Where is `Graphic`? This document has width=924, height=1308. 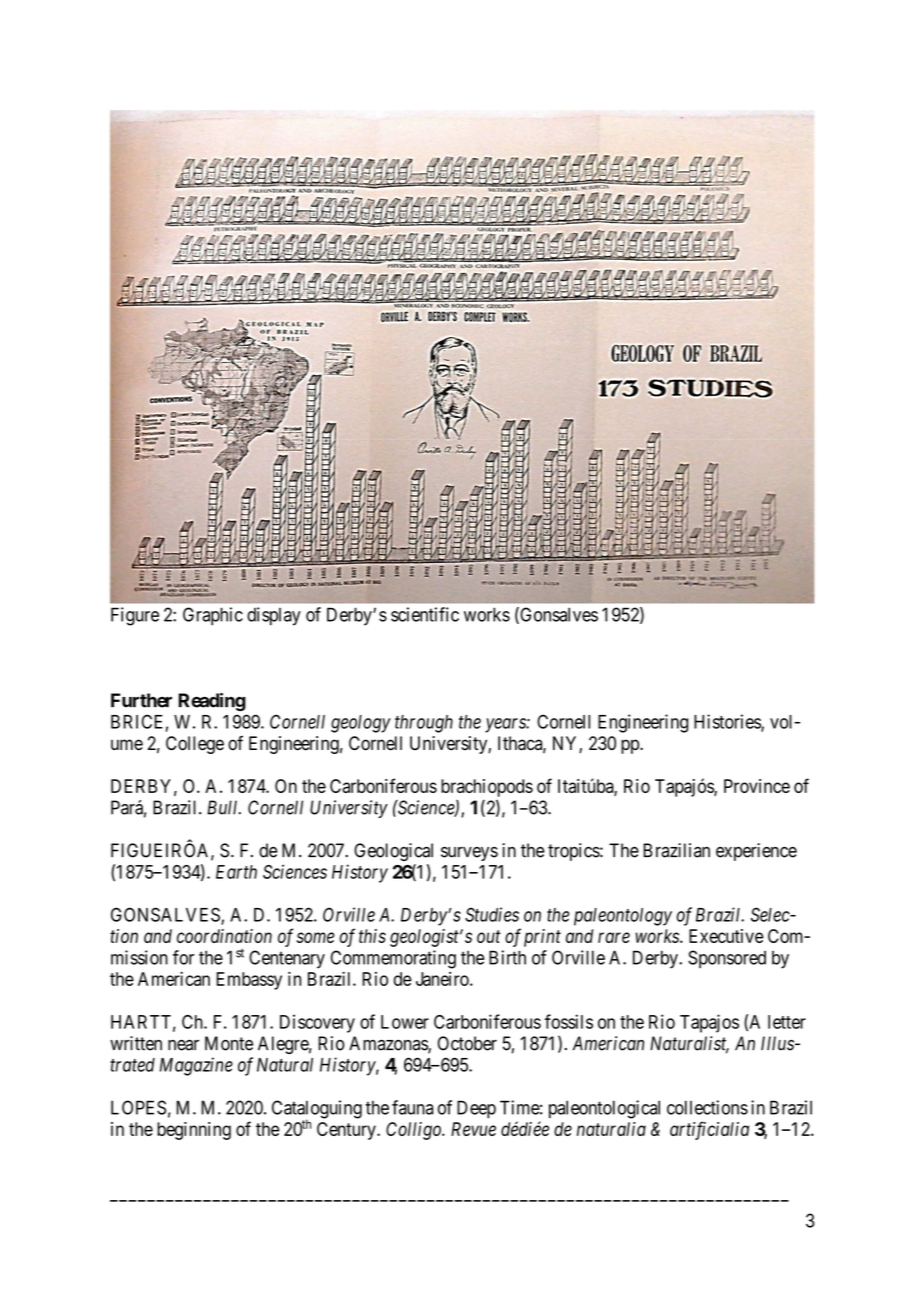 Graphic is located at coordinates (213, 616).
